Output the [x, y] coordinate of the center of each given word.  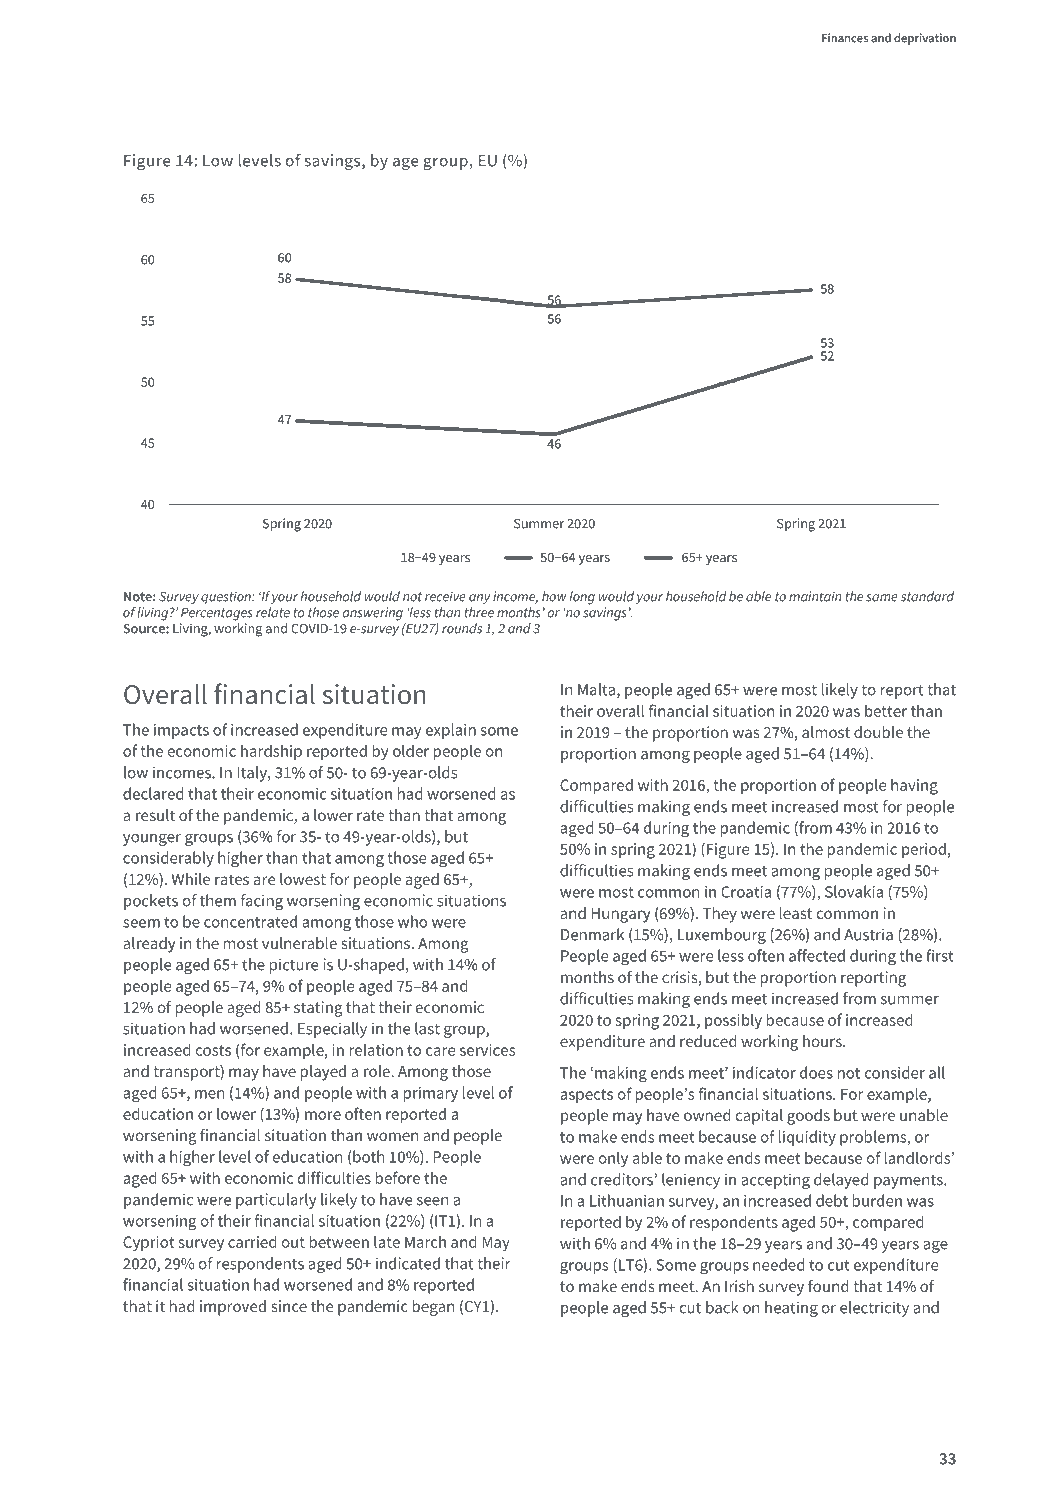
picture [294, 966]
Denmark [592, 934]
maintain [815, 596]
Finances [845, 38]
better [886, 710]
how [554, 596]
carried [252, 1241]
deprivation [925, 39]
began [434, 1308]
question [227, 597]
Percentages [217, 614]
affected [817, 955]
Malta [596, 689]
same [882, 598]
